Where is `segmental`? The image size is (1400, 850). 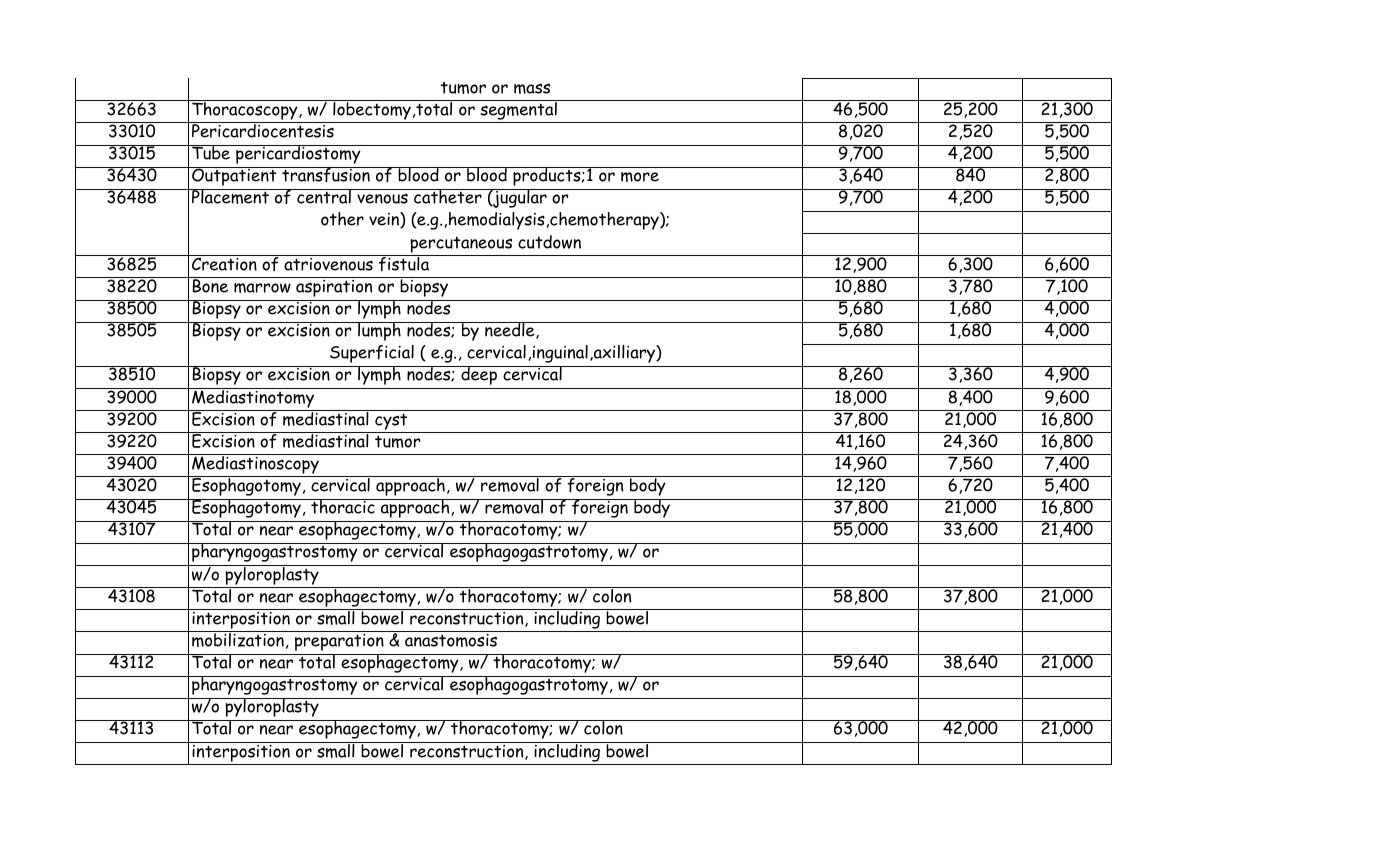
segmental is located at coordinates (518, 110).
